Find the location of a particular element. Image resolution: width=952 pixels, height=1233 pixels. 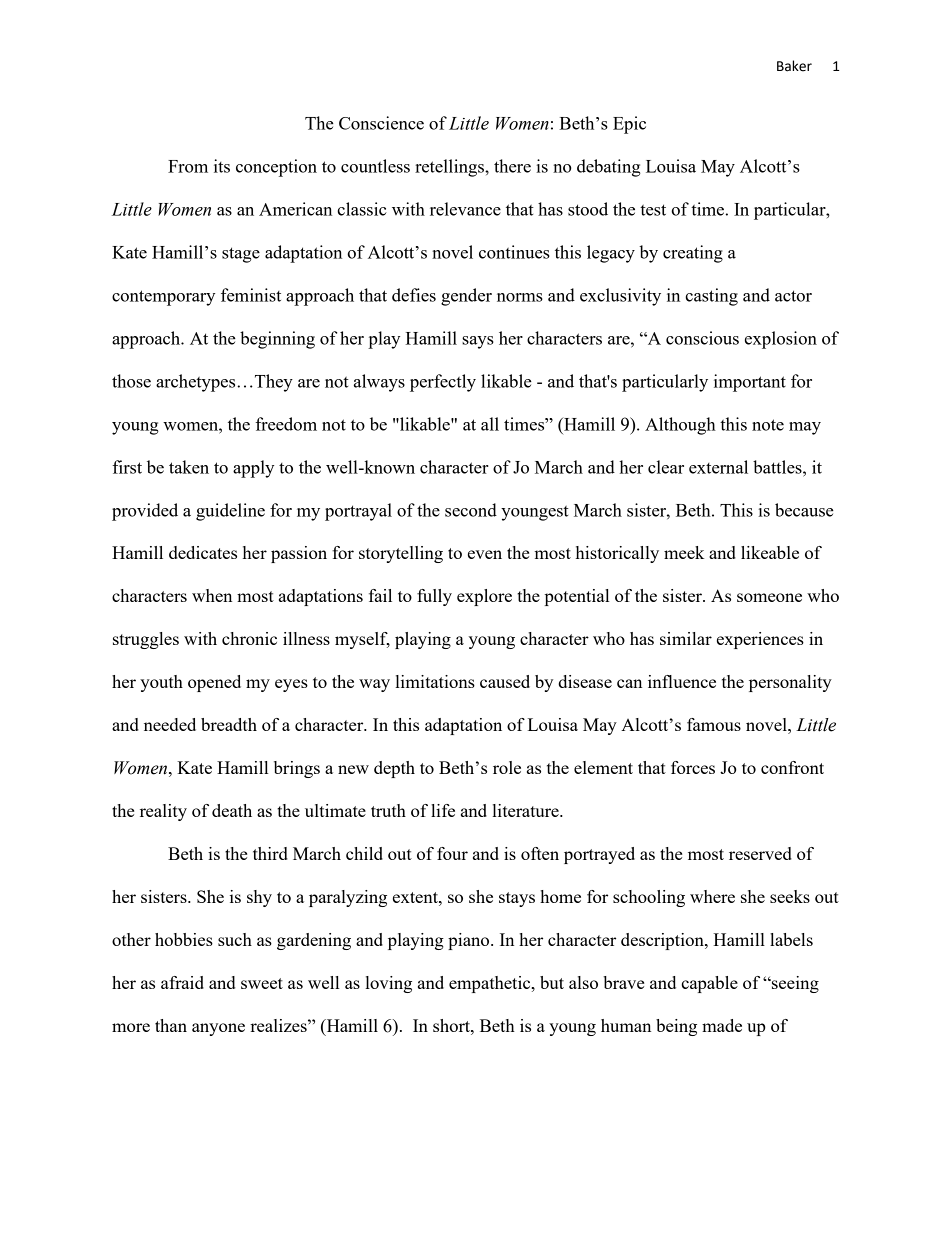

afraid is located at coordinates (182, 982).
